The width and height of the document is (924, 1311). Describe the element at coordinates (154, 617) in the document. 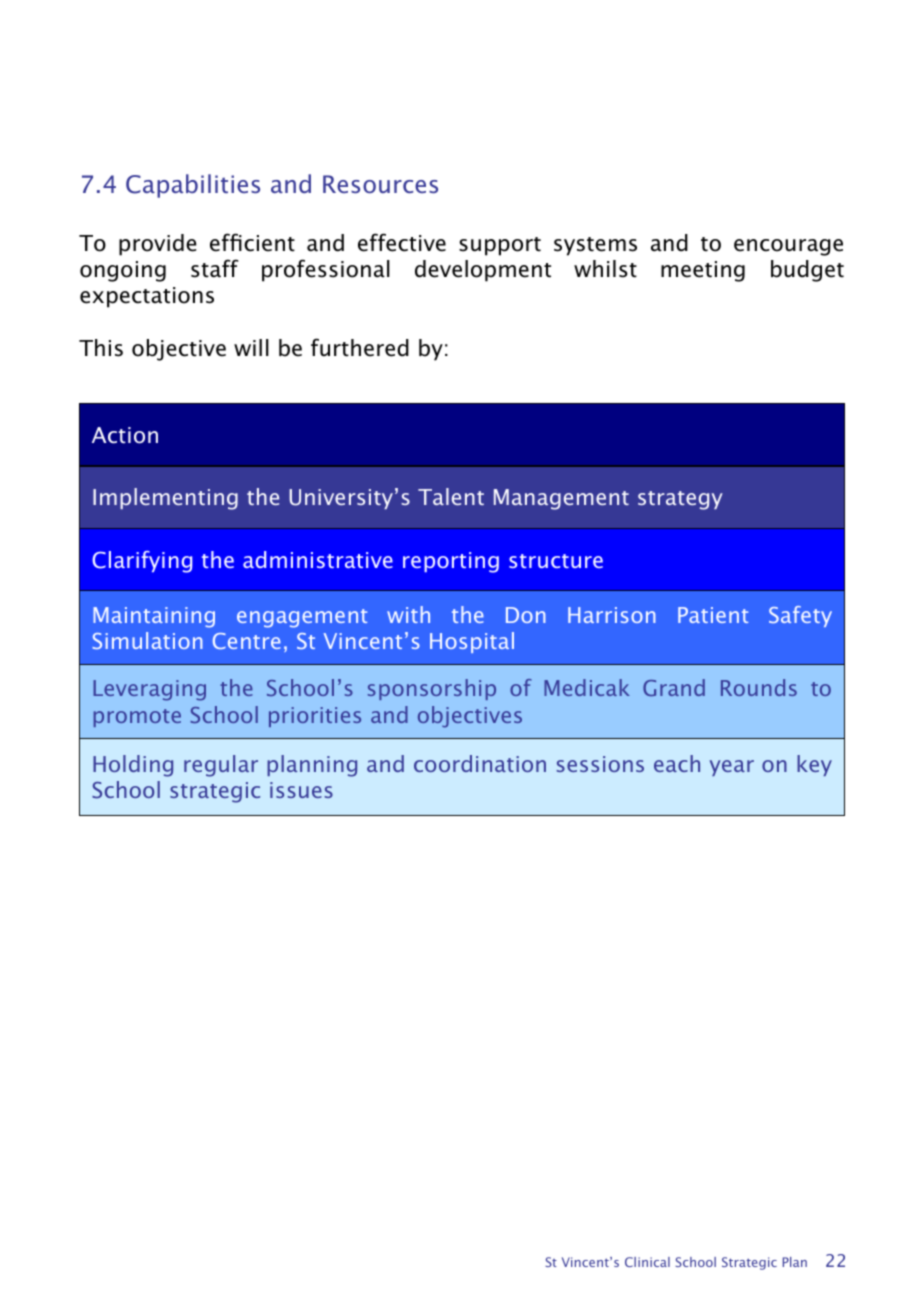

I see `Maintaining` at that location.
